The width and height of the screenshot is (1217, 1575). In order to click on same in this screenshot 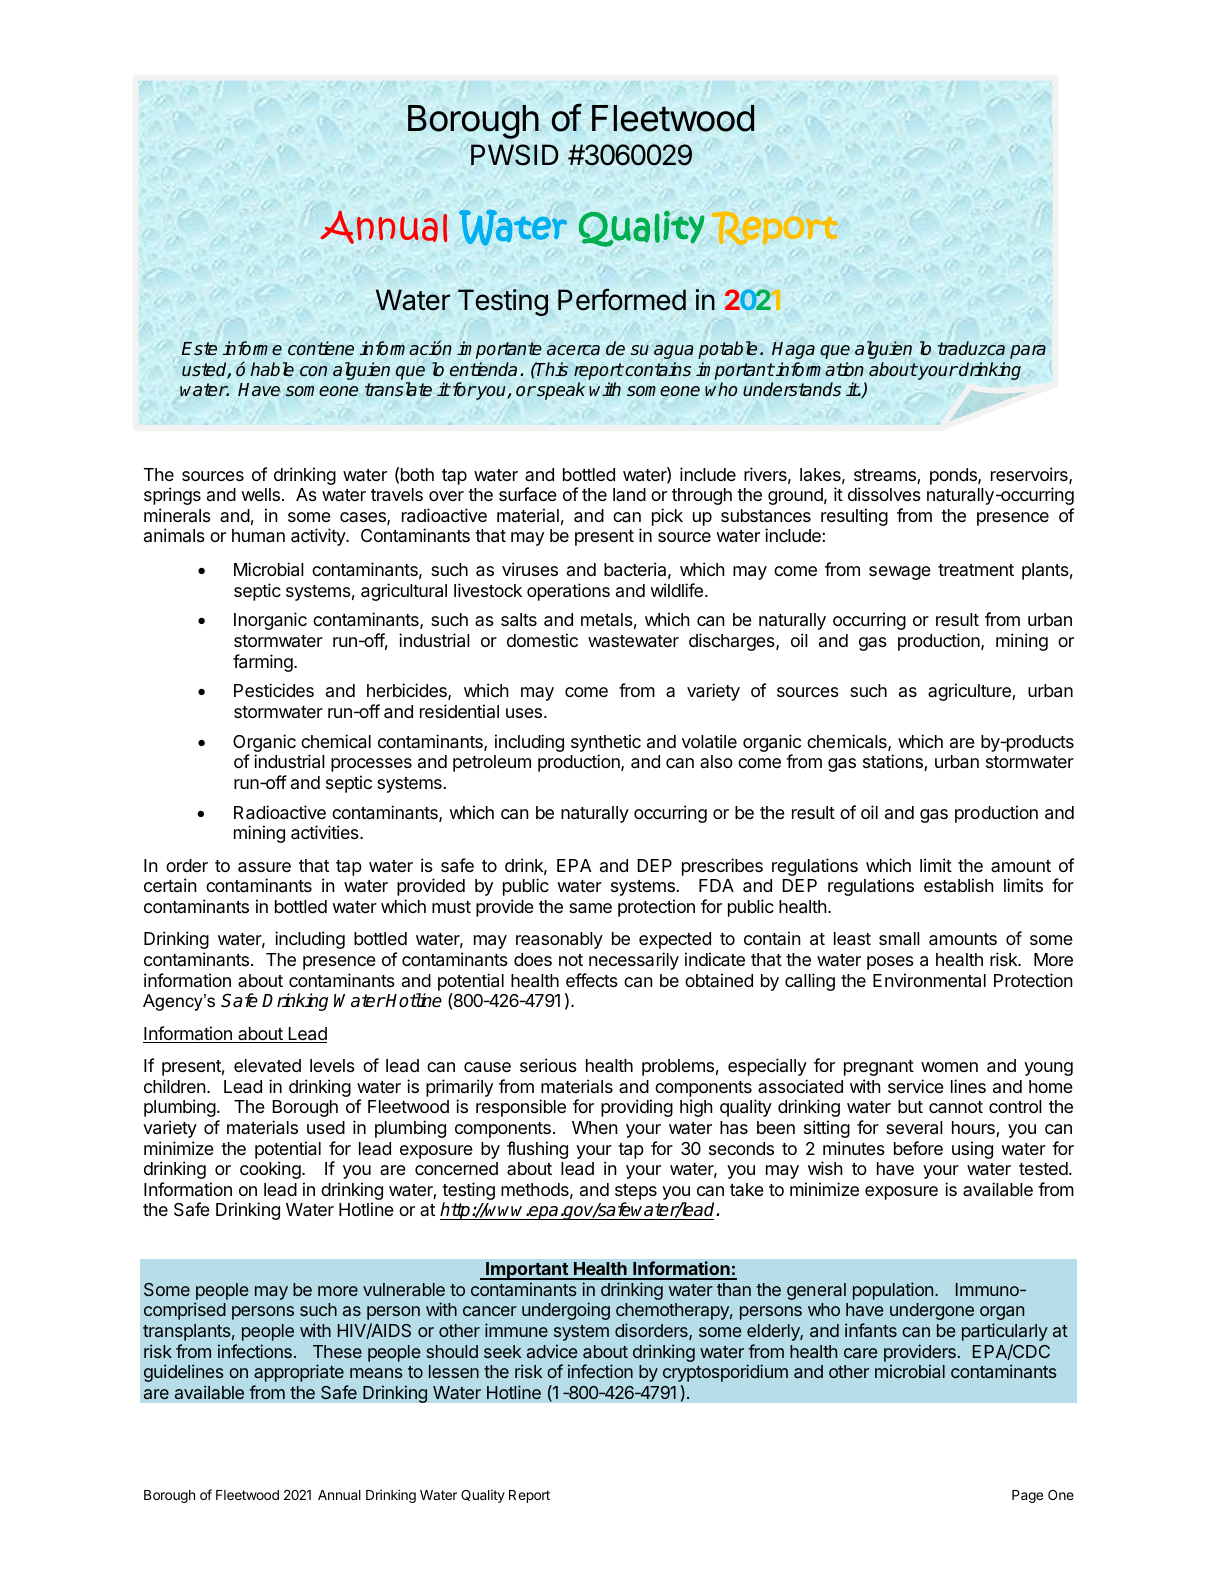, I will do `click(590, 908)`.
